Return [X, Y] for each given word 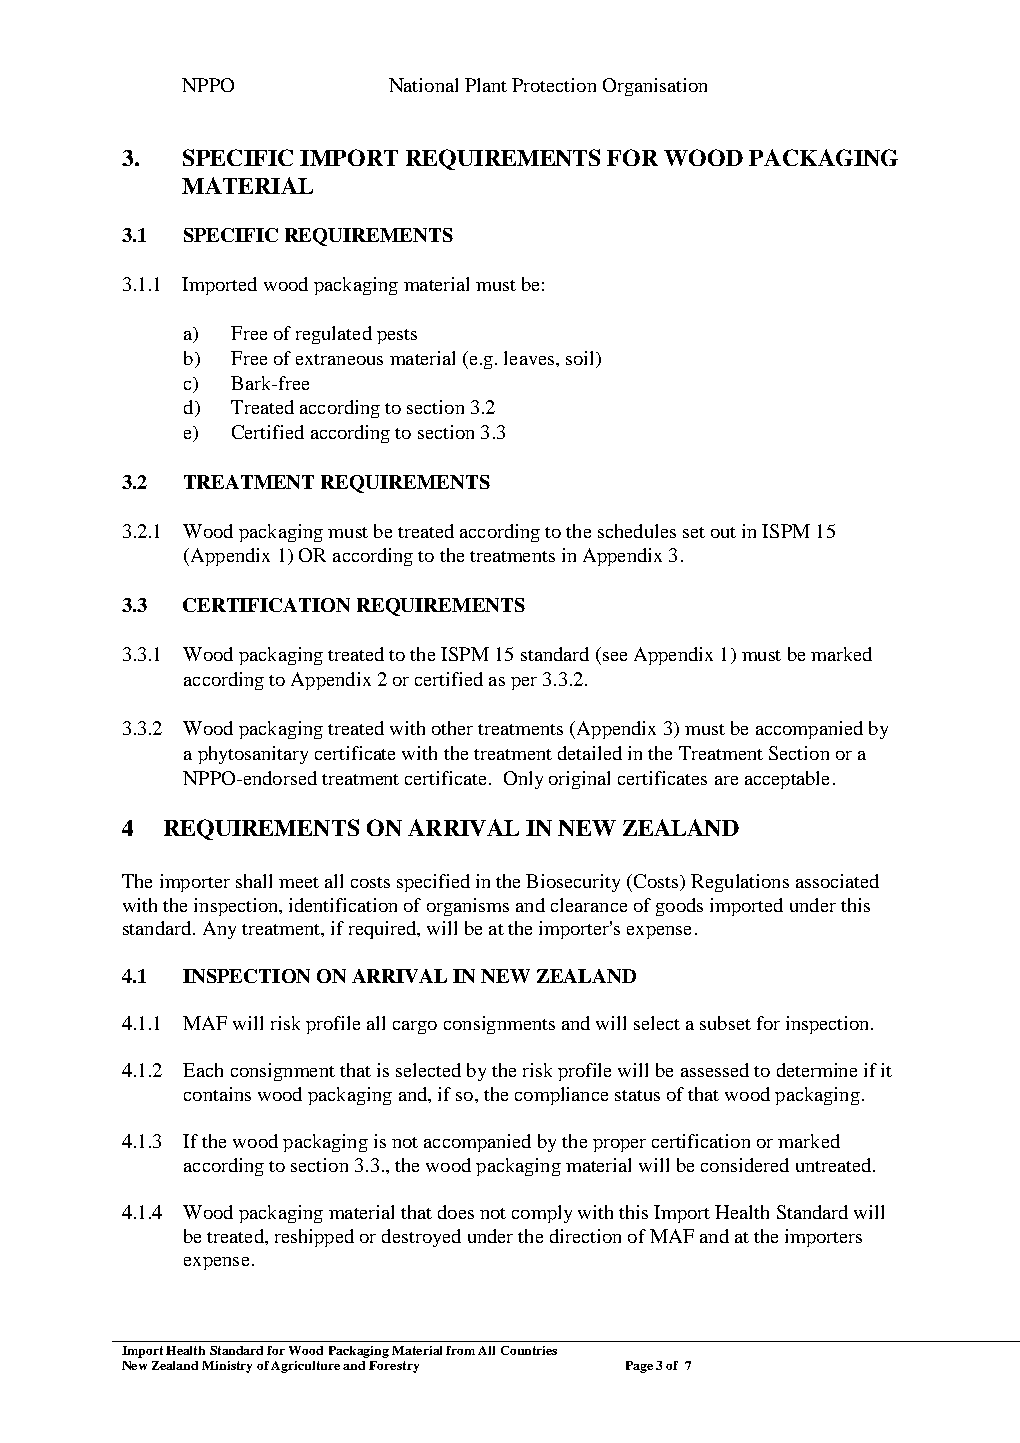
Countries [529, 1350]
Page [639, 1367]
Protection [554, 85]
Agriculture [305, 1367]
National [423, 85]
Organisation [655, 87]
